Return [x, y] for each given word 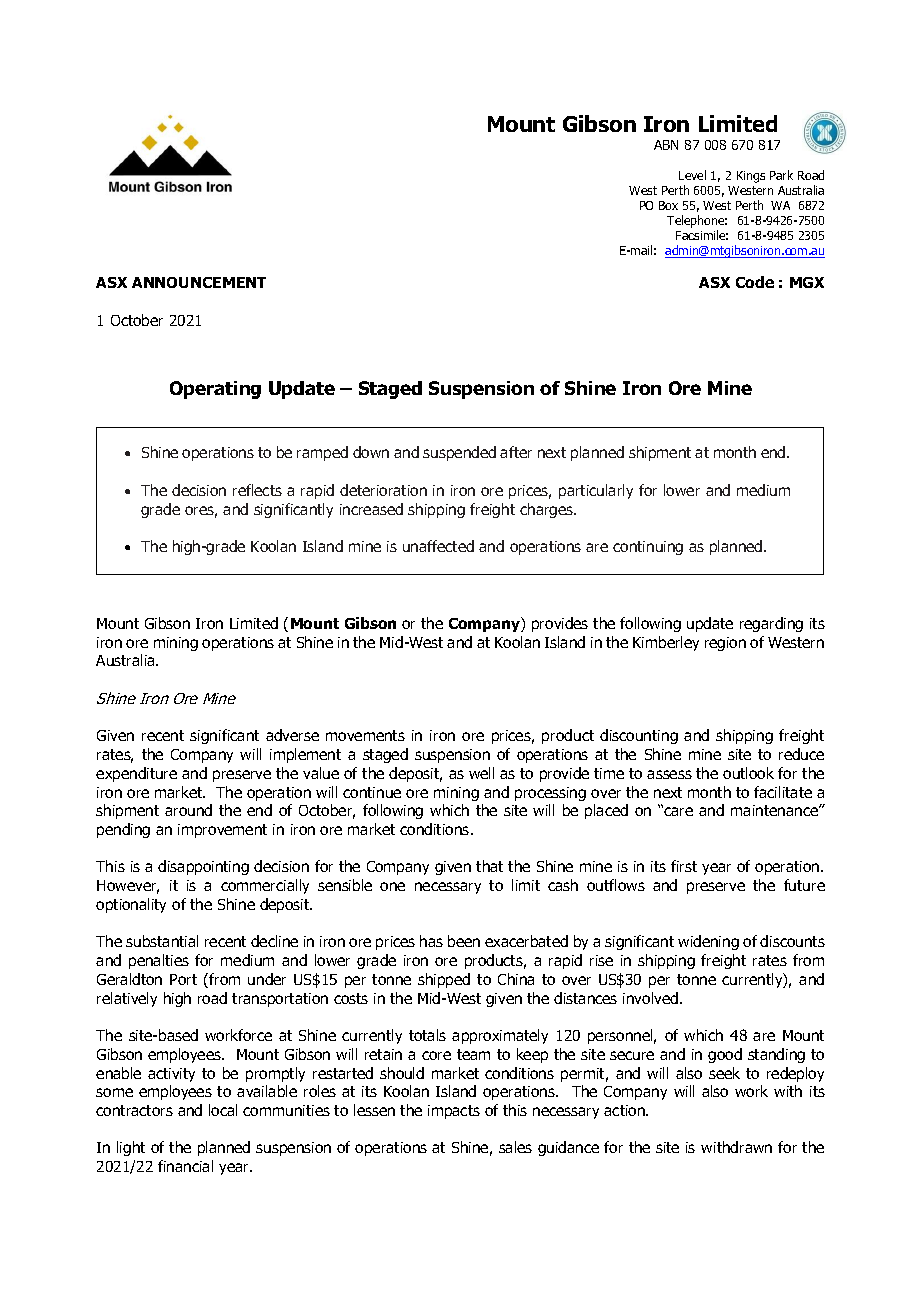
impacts [454, 1112]
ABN [666, 145]
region [725, 644]
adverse [292, 735]
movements [365, 735]
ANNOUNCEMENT [199, 282]
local [223, 1110]
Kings [751, 177]
